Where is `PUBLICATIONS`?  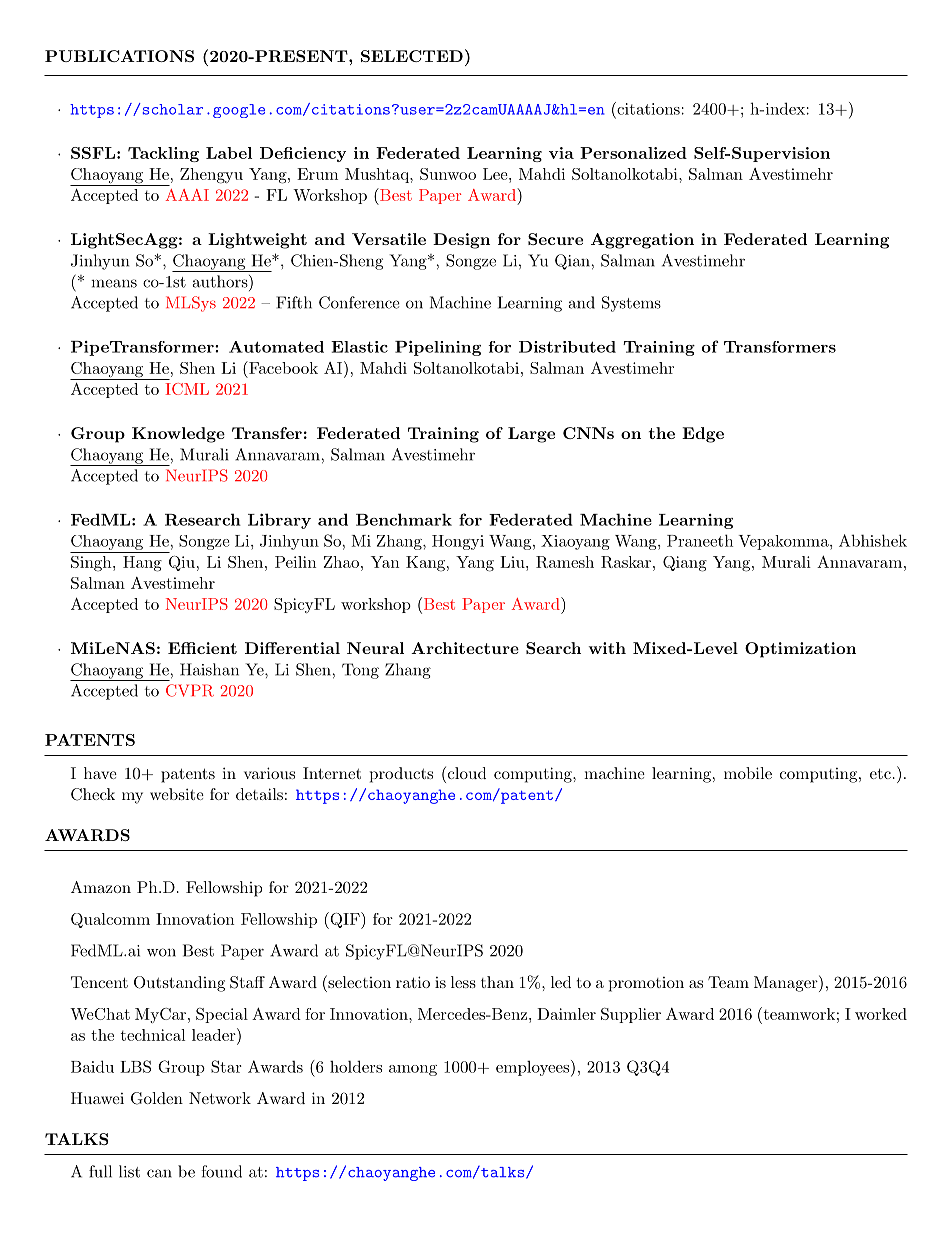 PUBLICATIONS is located at coordinates (119, 56).
